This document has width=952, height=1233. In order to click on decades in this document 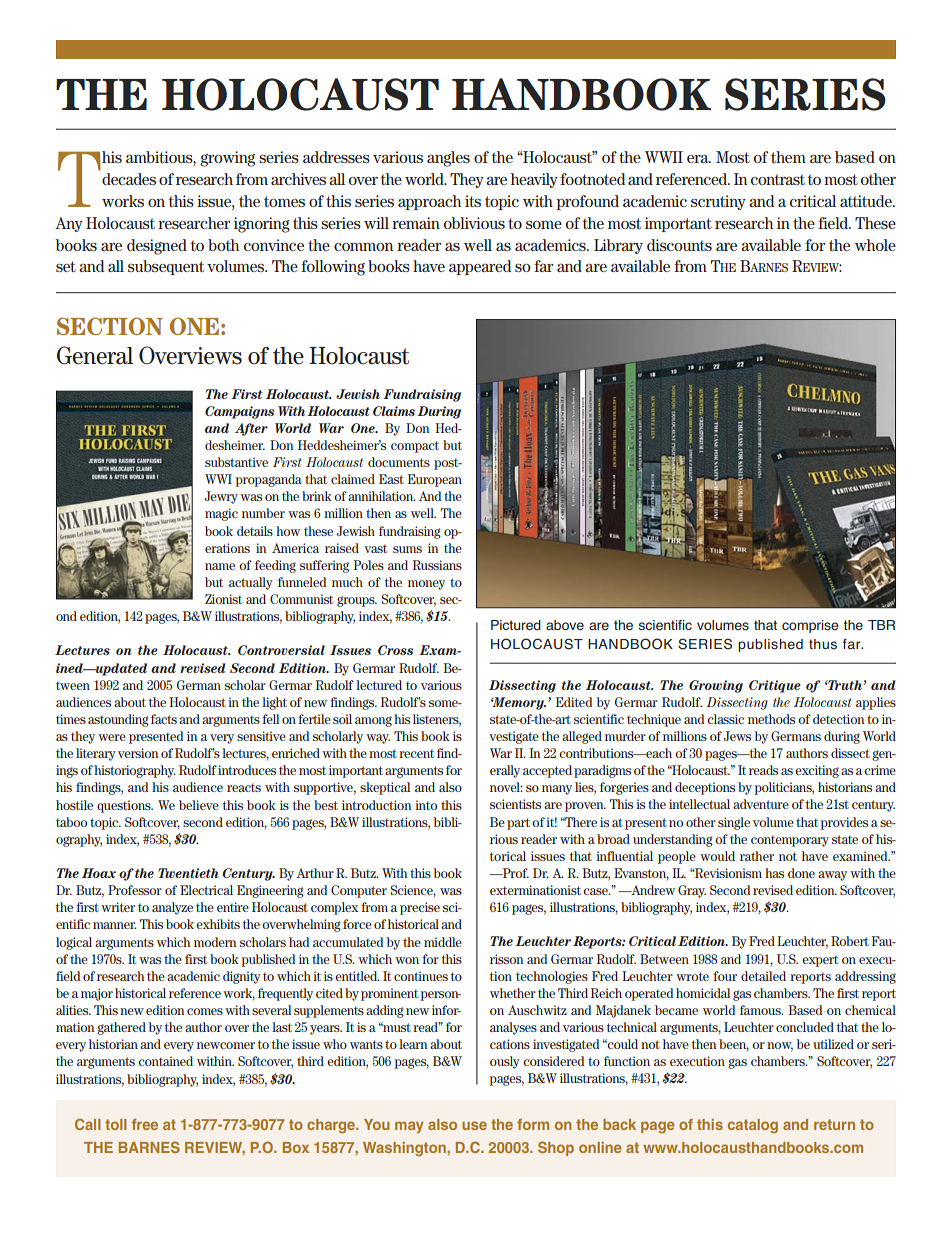, I will do `click(129, 179)`.
